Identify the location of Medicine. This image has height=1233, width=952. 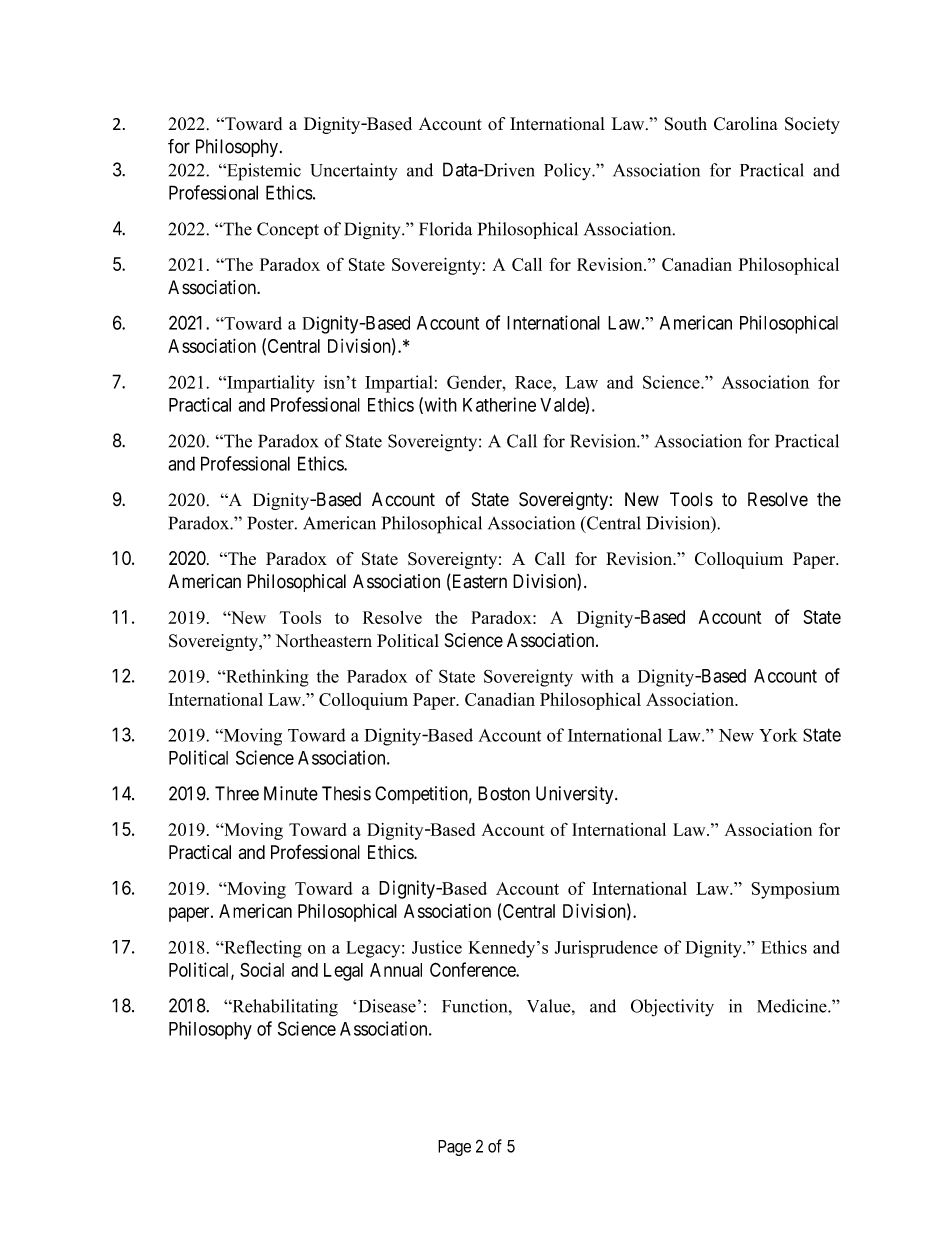
(793, 1006).
